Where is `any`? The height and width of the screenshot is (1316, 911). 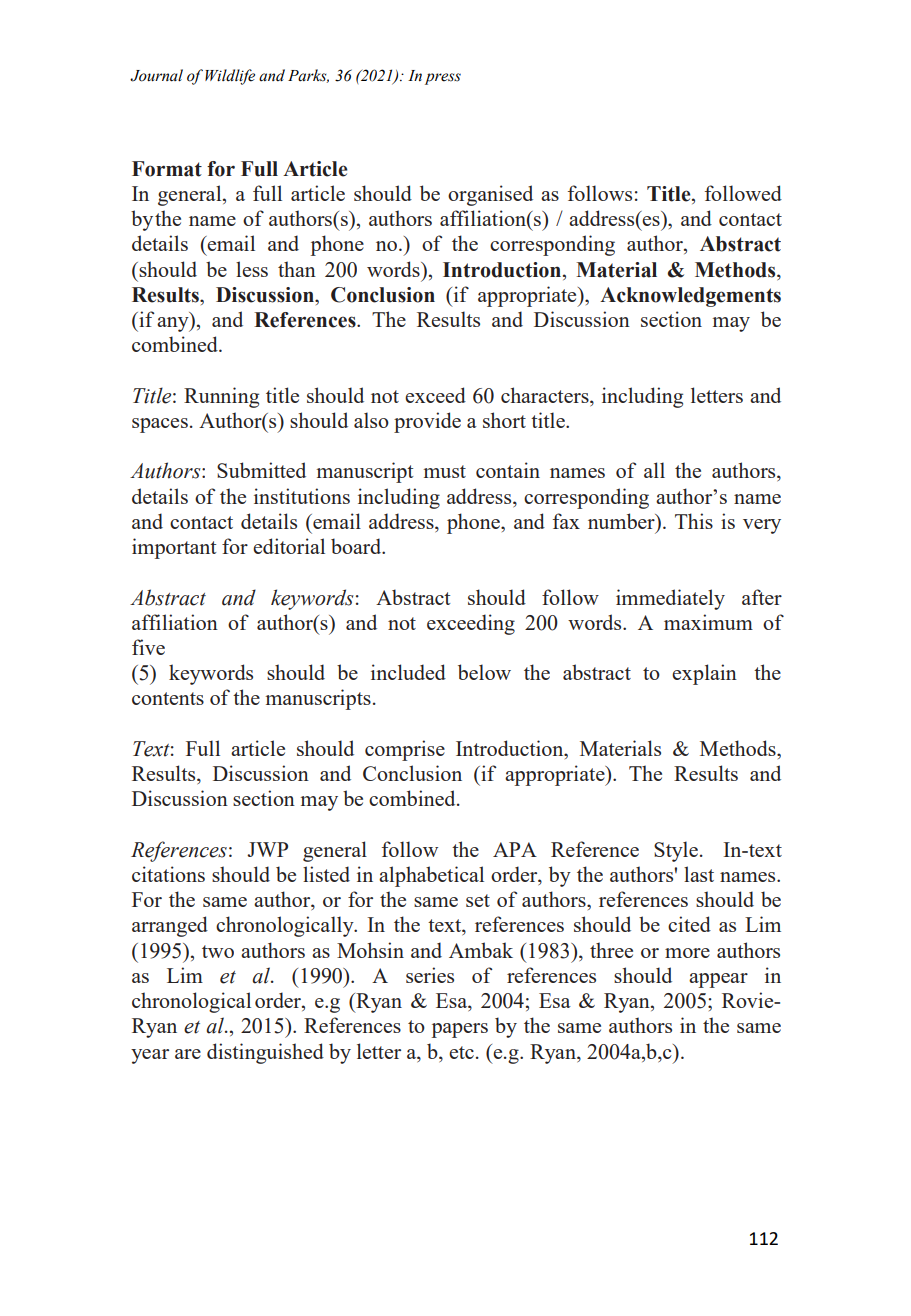 any is located at coordinates (174, 324).
